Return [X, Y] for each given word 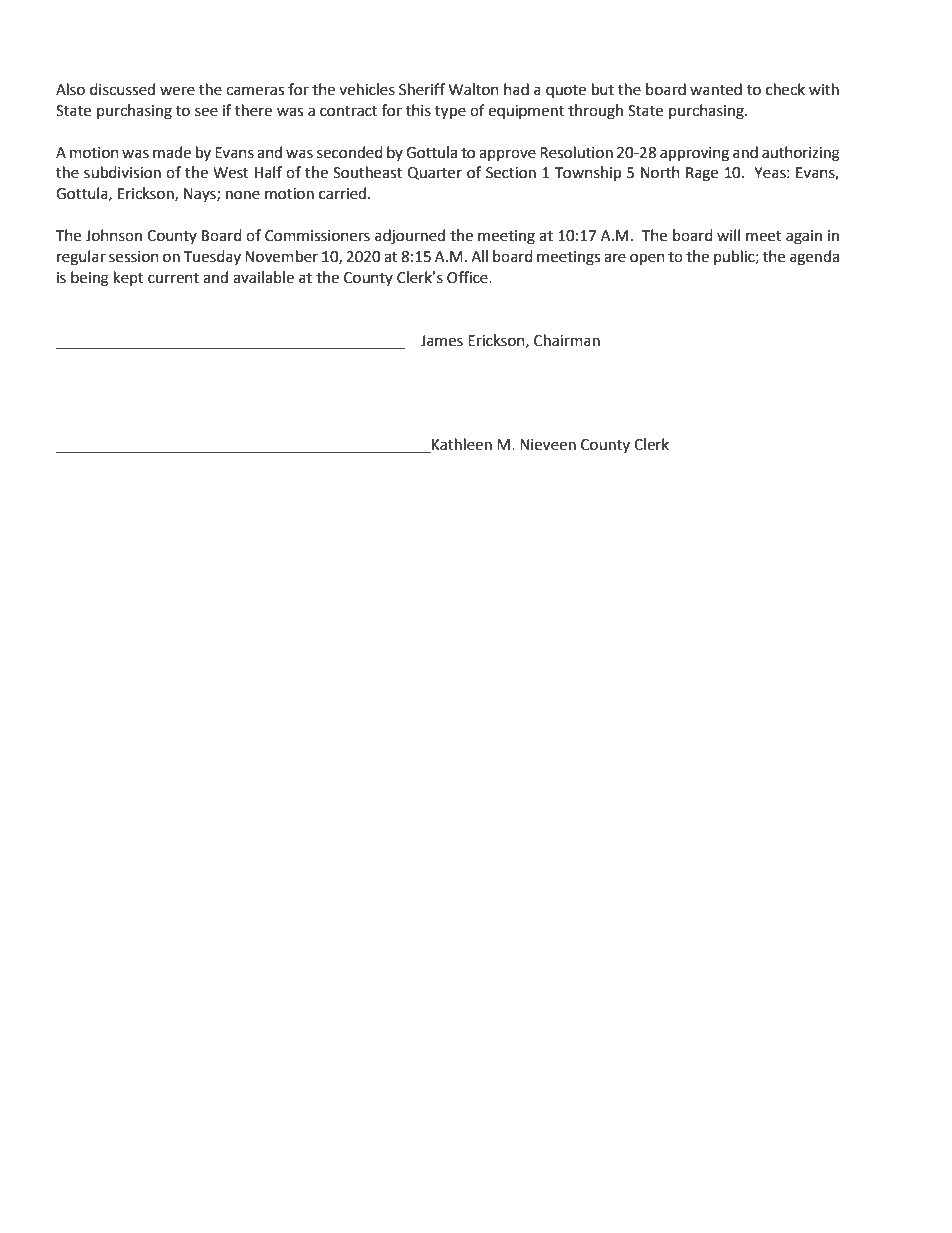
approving [694, 154]
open [647, 259]
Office [468, 277]
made [172, 152]
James [442, 341]
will [728, 235]
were [177, 91]
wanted [716, 89]
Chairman [567, 340]
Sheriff [422, 89]
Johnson [114, 235]
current [173, 278]
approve [507, 155]
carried [344, 193]
